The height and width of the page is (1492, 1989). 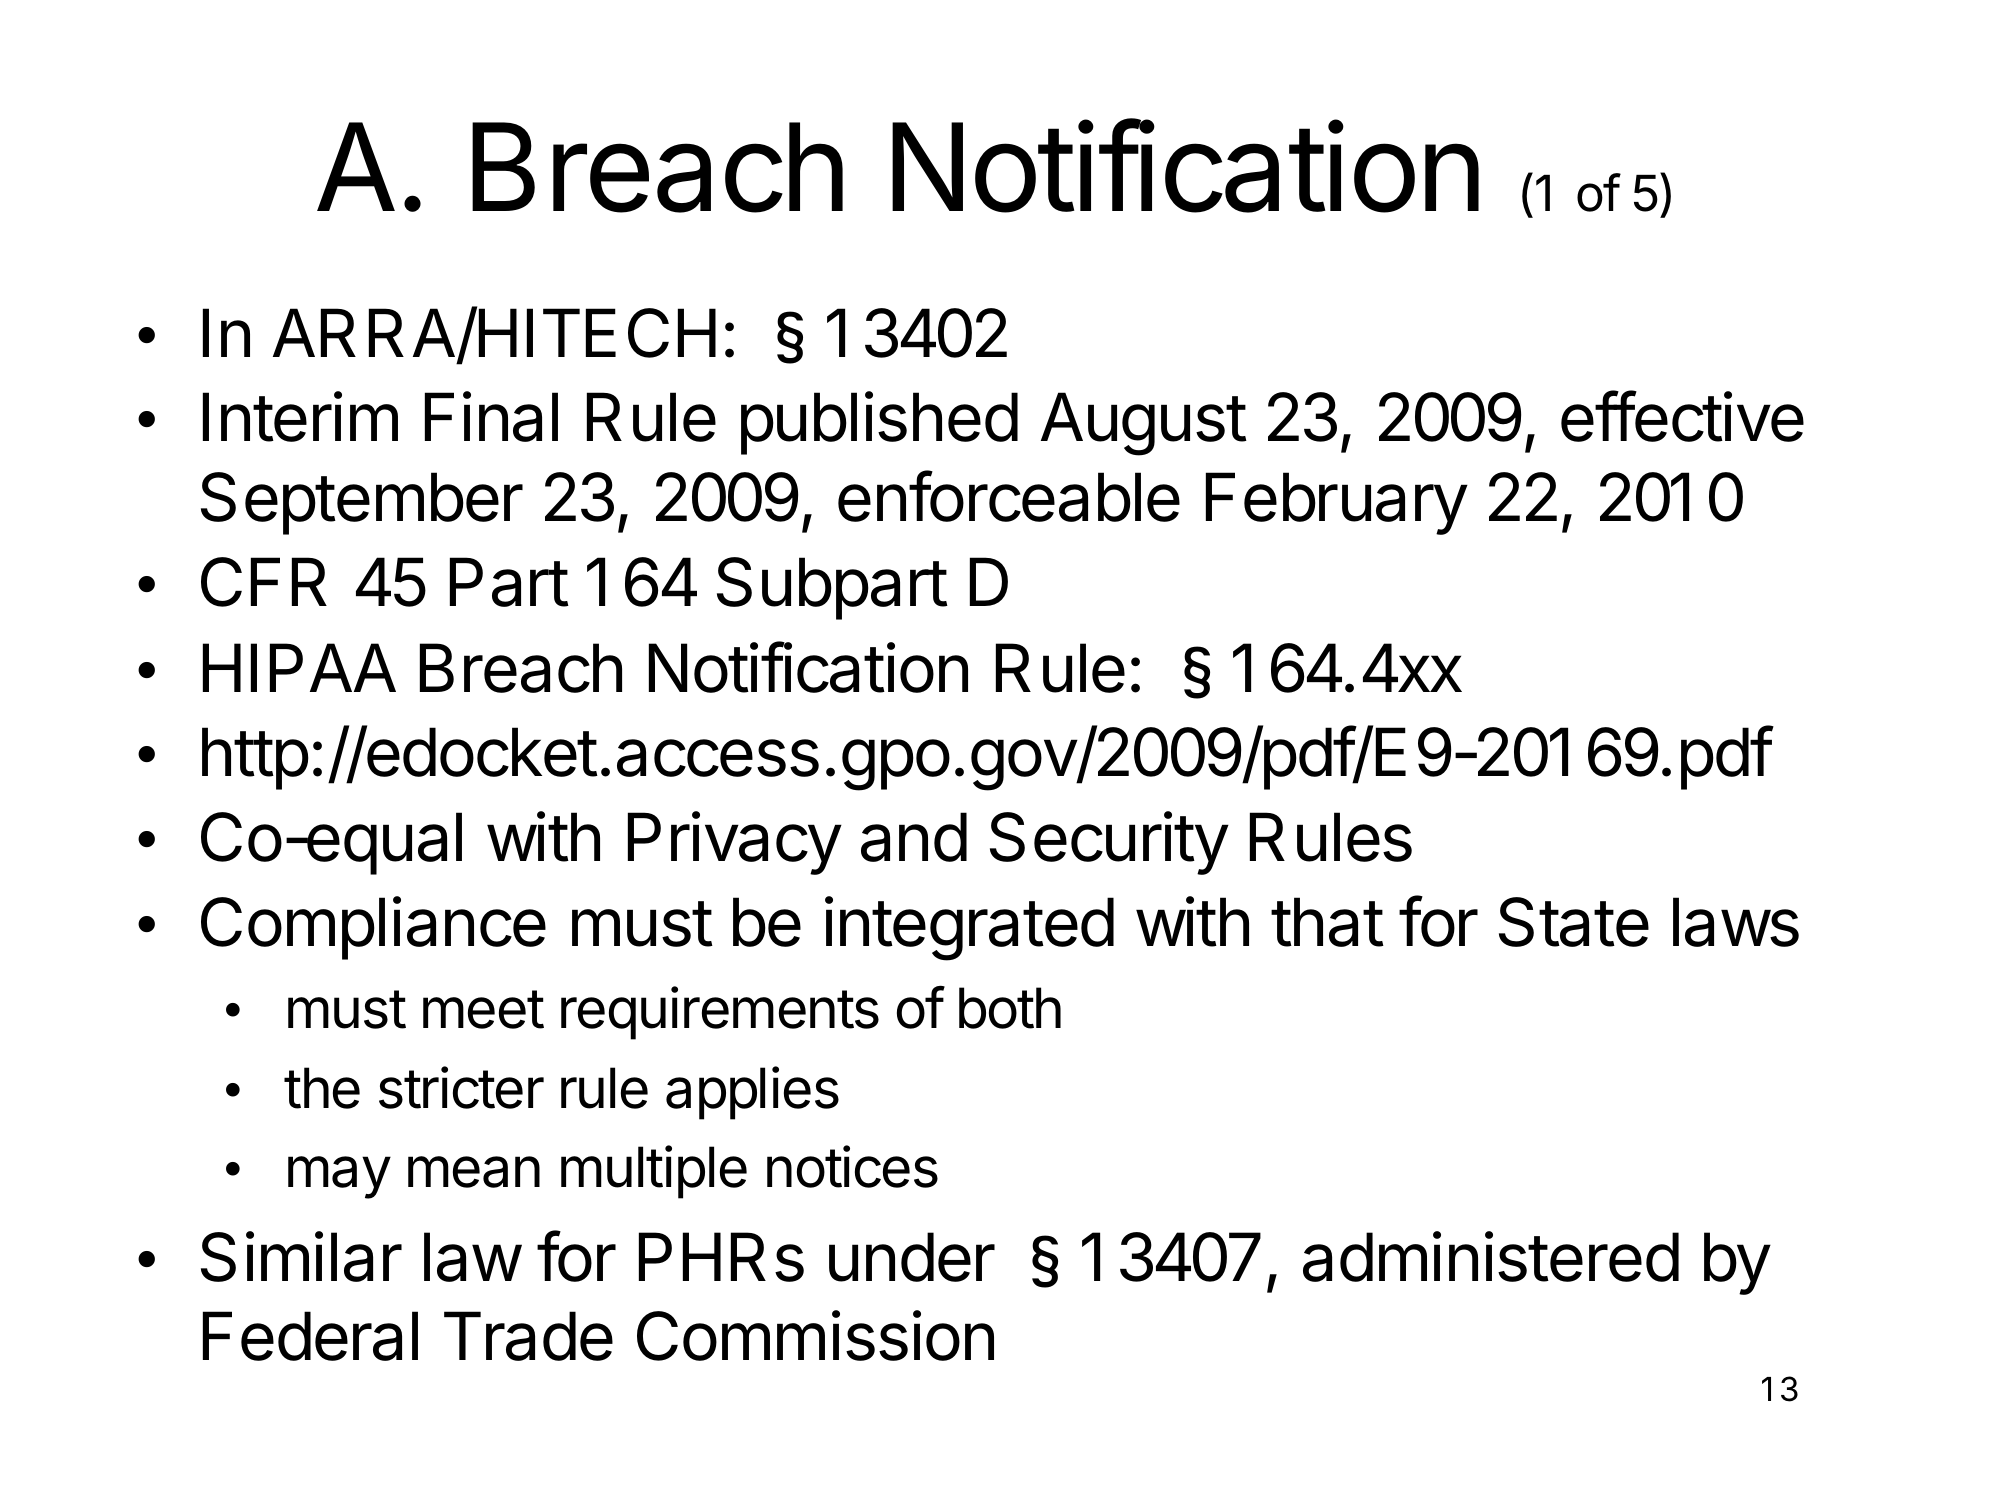 I want to click on effective, so click(x=1682, y=416).
